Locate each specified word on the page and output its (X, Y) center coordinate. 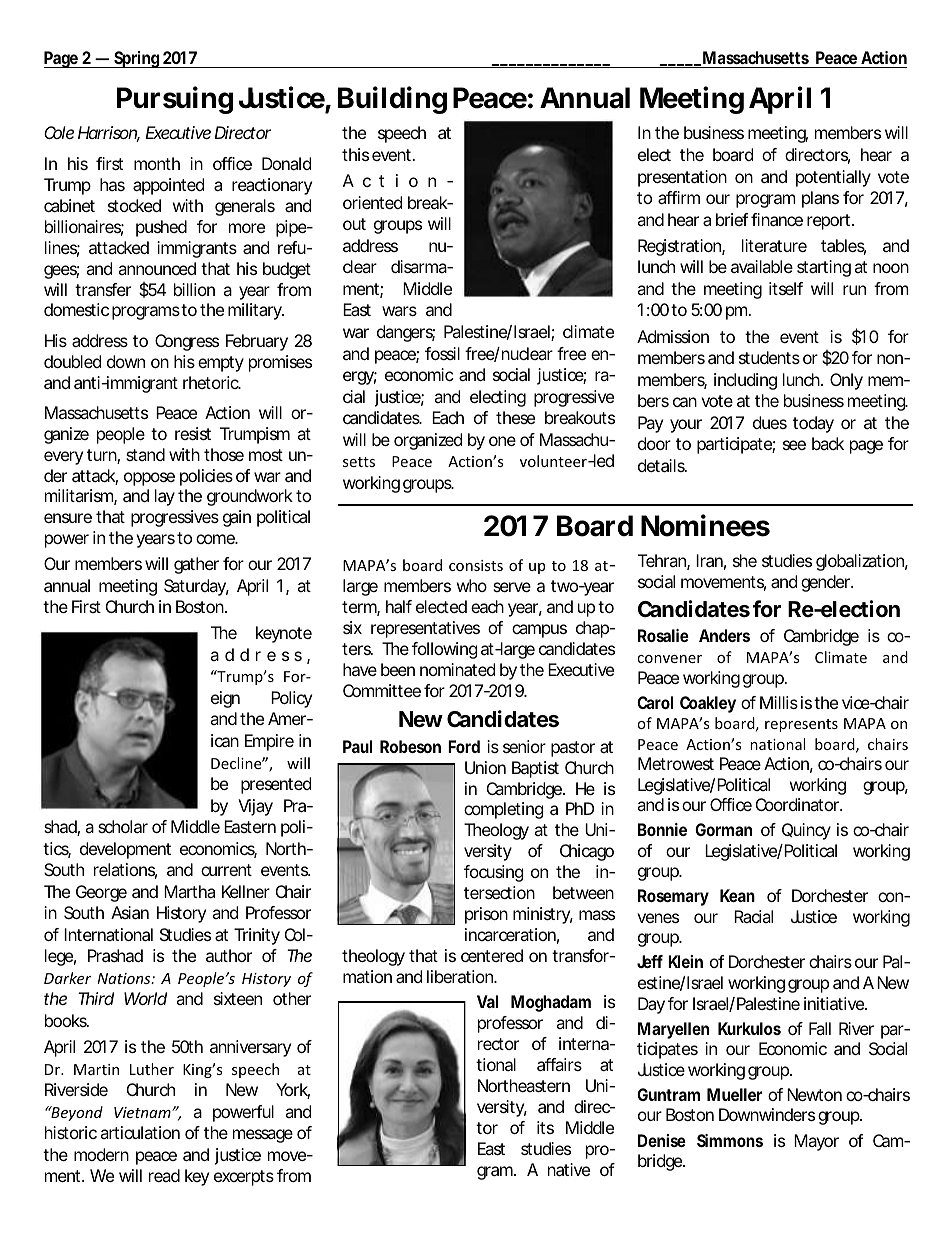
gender (827, 583)
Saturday (196, 587)
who (472, 585)
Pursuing (175, 100)
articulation (140, 1132)
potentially (833, 178)
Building (392, 100)
